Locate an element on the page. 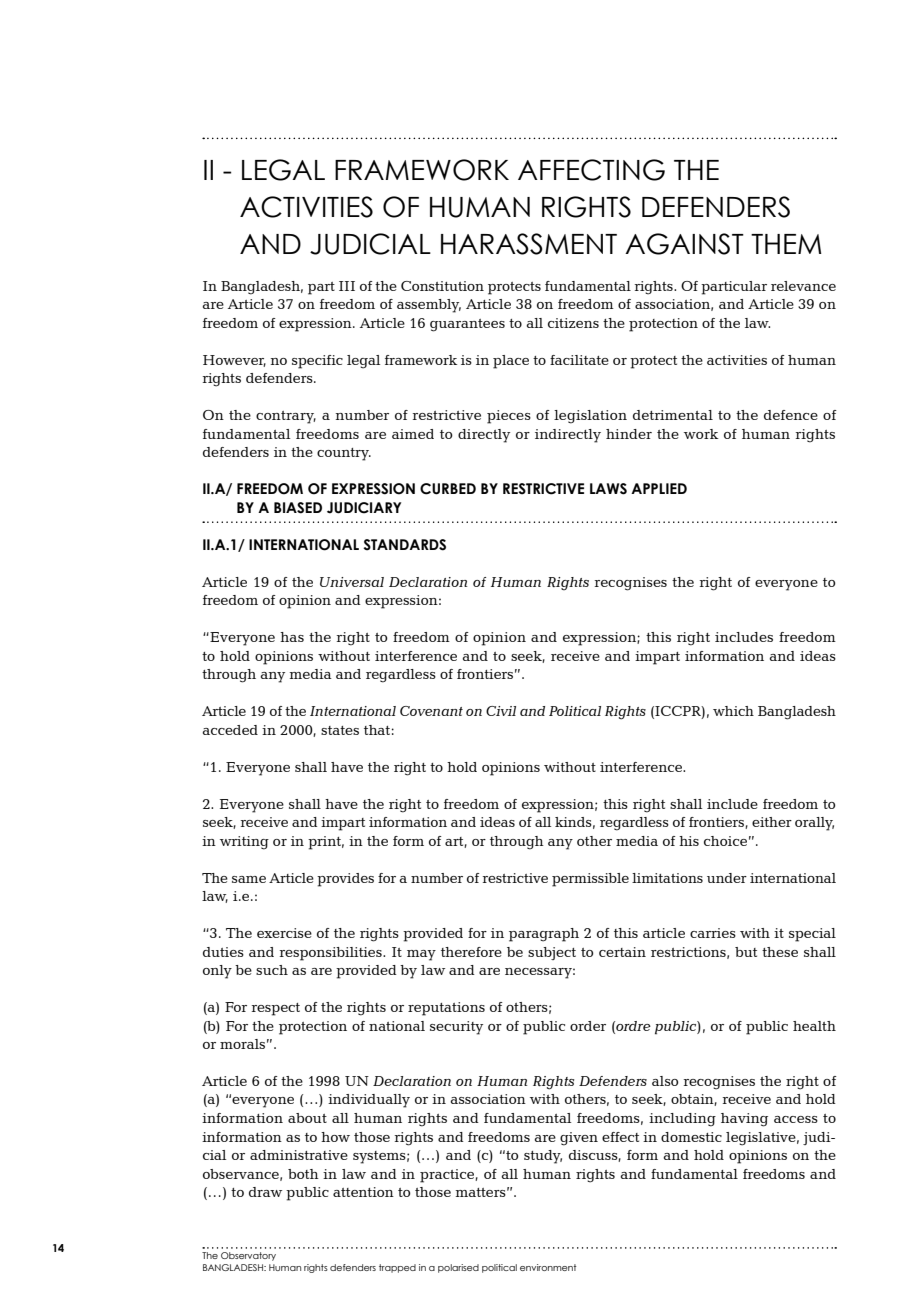  Civil is located at coordinates (501, 711).
